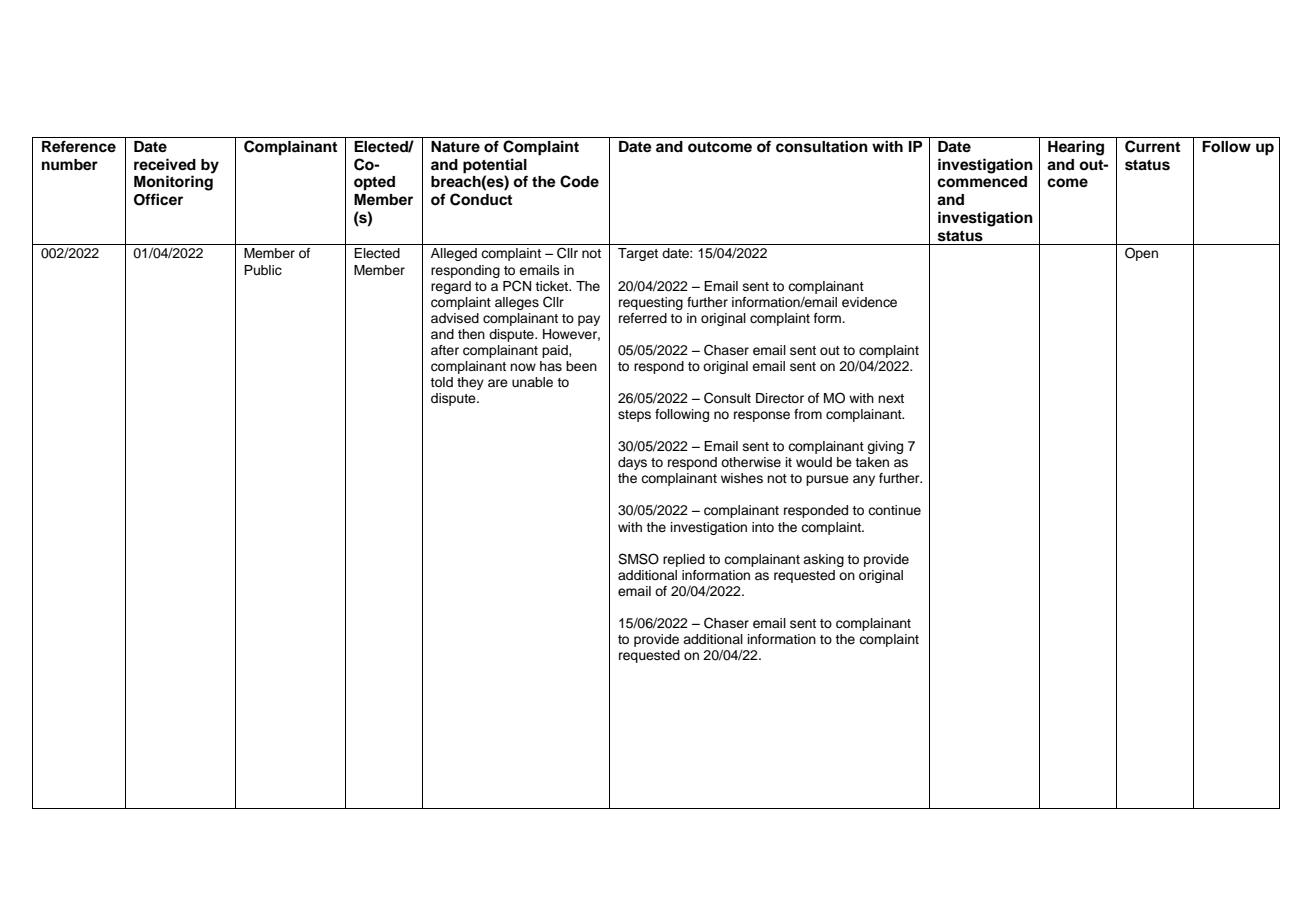 This screenshot has height=924, width=1308. Describe the element at coordinates (495, 166) in the screenshot. I see `potential` at that location.
